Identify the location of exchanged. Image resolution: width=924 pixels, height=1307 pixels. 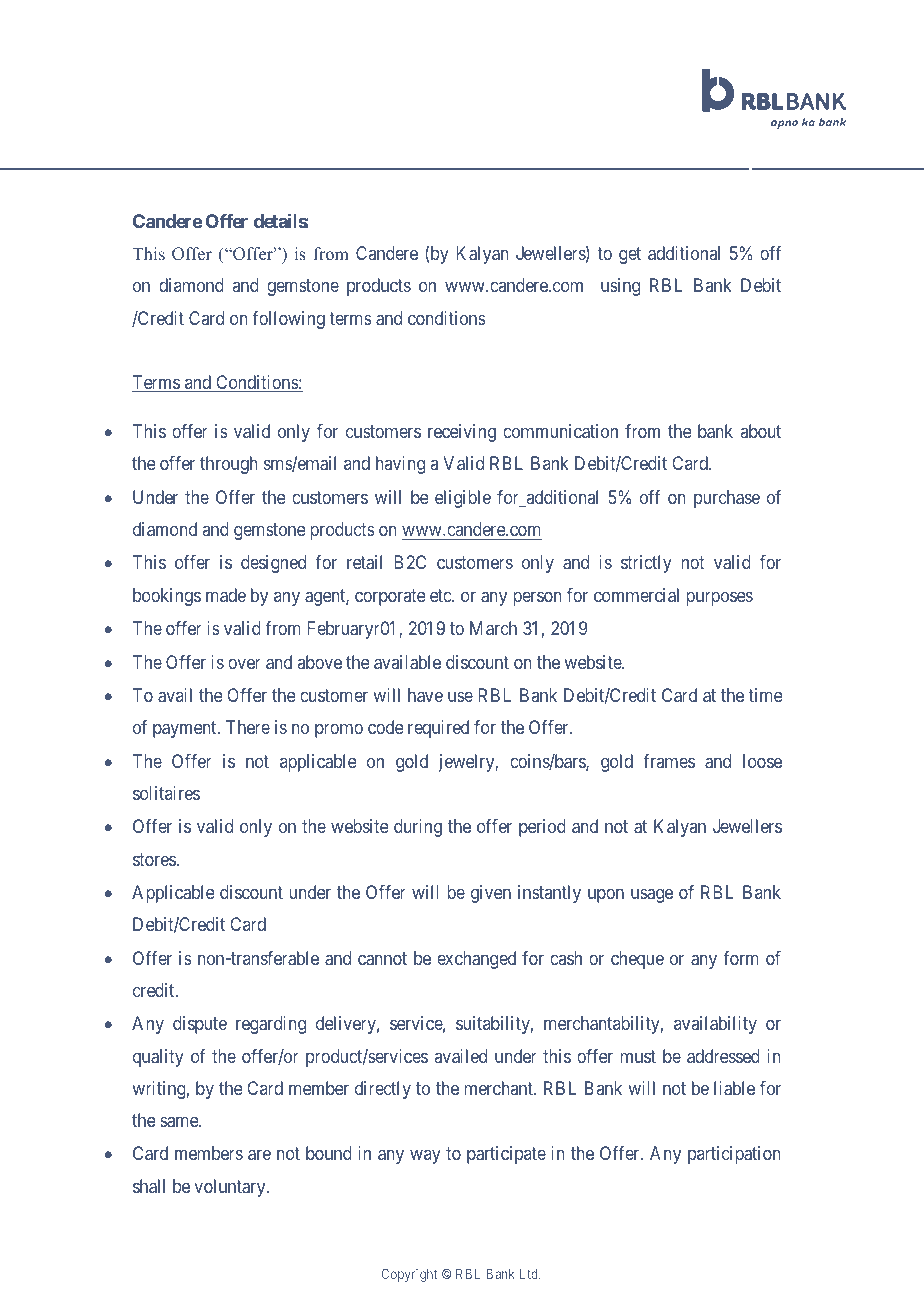
(476, 960).
